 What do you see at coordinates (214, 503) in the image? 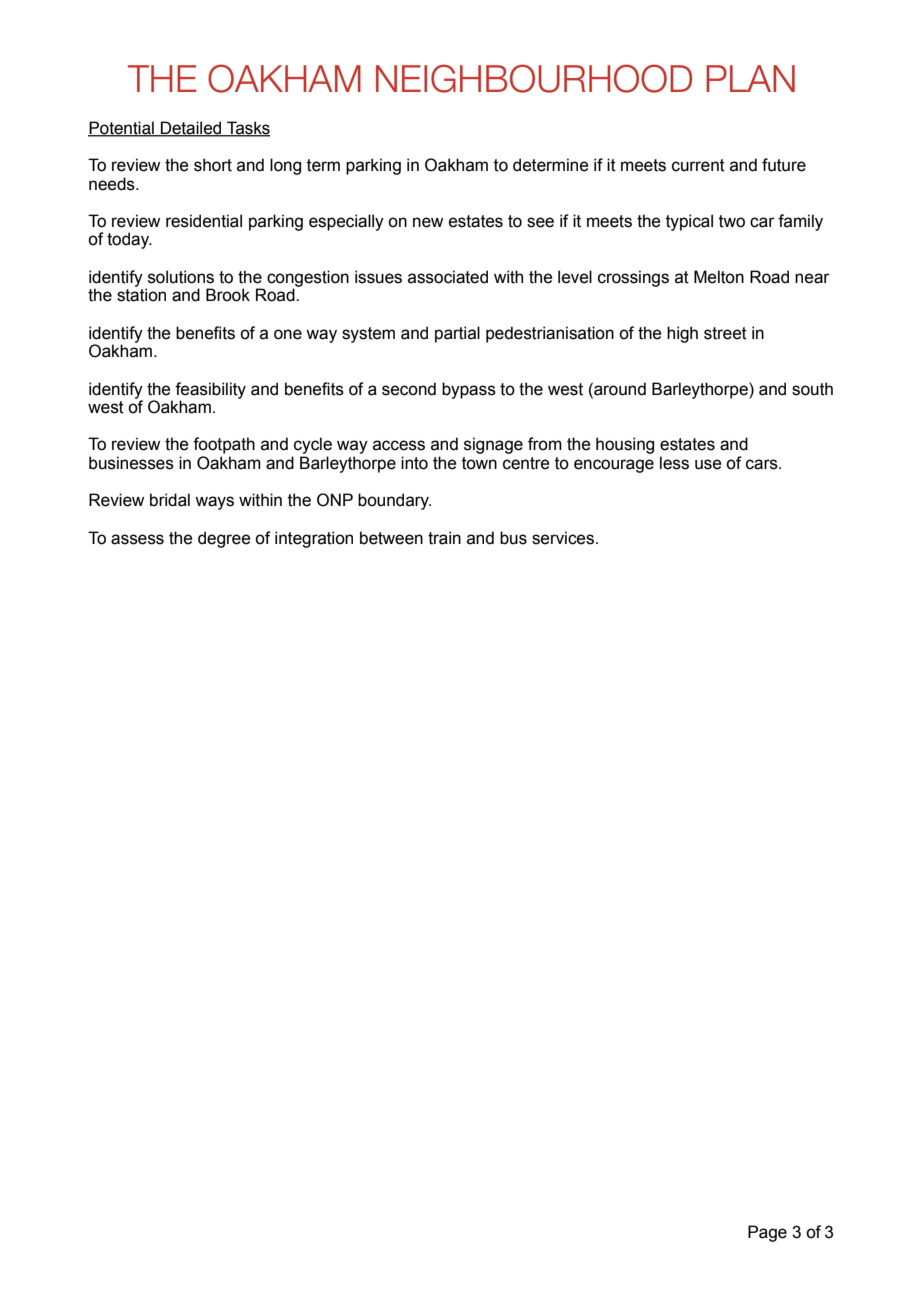
I see `ways` at bounding box center [214, 503].
